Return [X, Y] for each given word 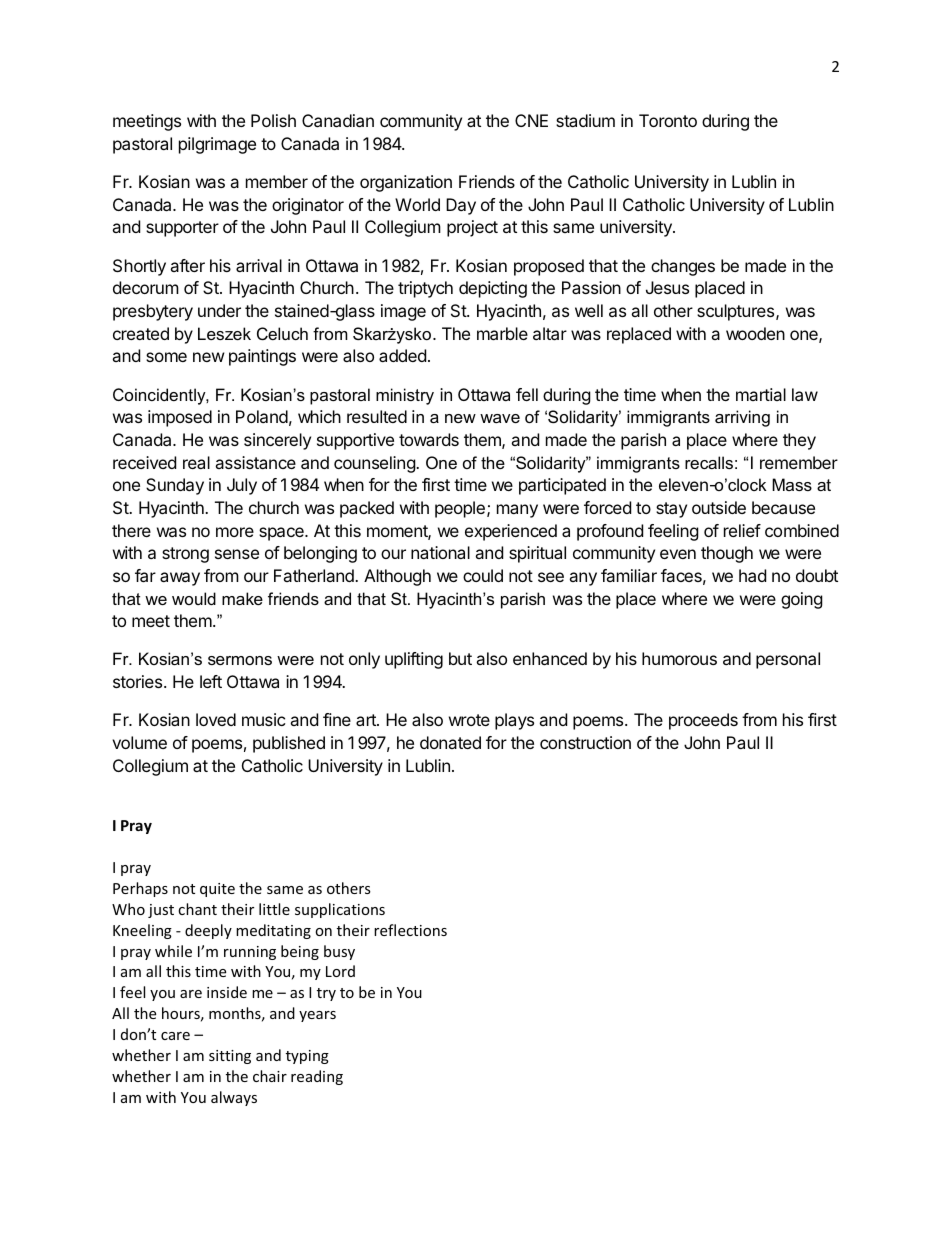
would [194, 598]
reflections [410, 930]
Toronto [668, 120]
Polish [273, 120]
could [483, 575]
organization [406, 183]
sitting [230, 1057]
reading [317, 1077]
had [752, 575]
